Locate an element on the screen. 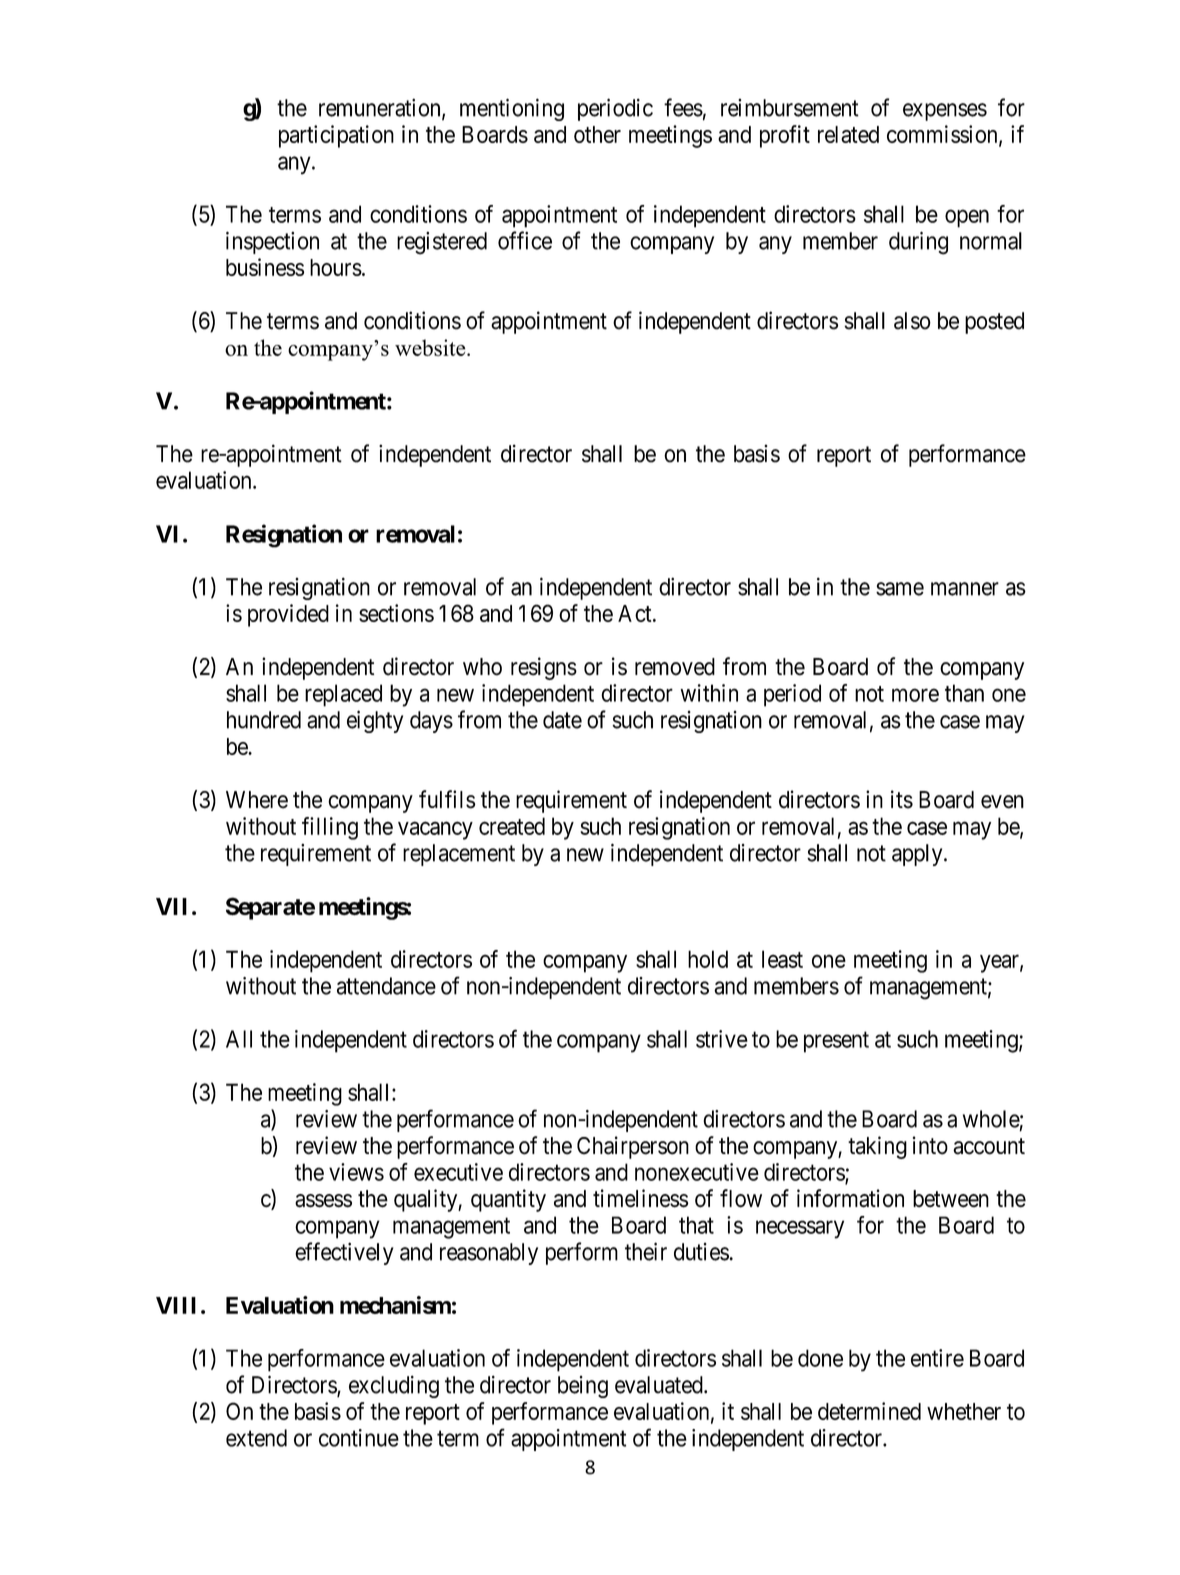 The image size is (1180, 1575). Chairperson is located at coordinates (633, 1147).
